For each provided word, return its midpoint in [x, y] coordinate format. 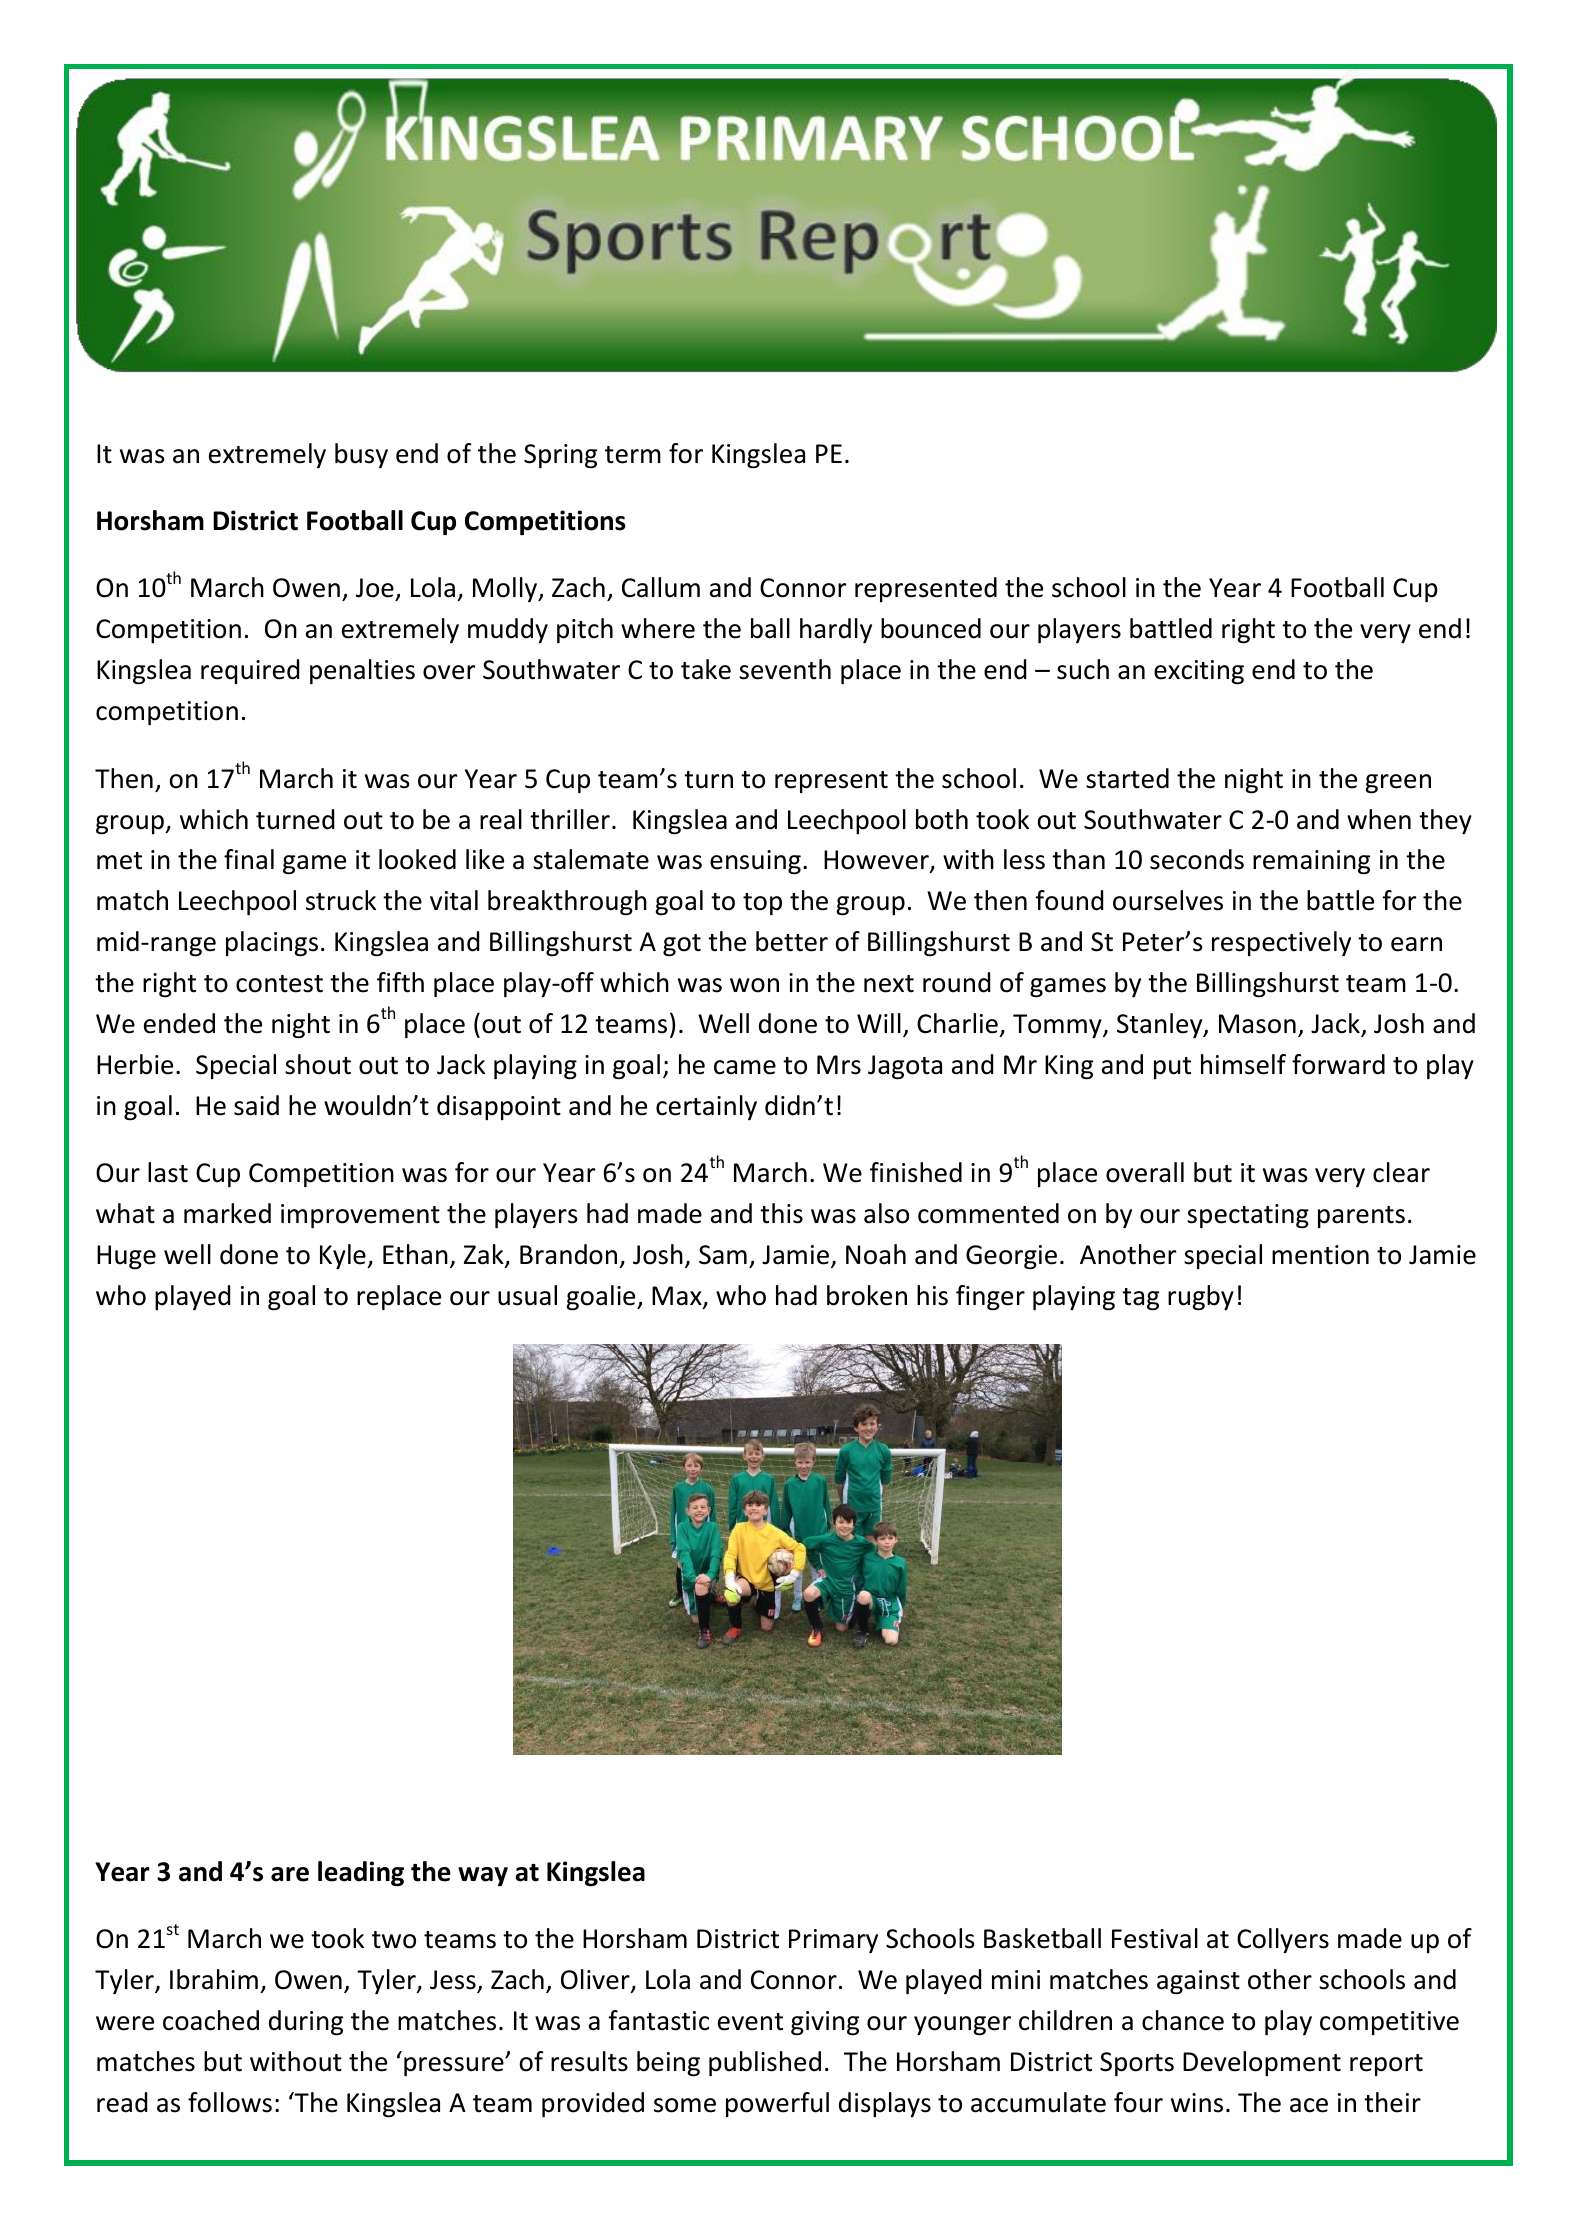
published [765, 2063]
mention [1320, 1255]
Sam [723, 1255]
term [633, 455]
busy [361, 455]
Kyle [344, 1256]
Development [1262, 2063]
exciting [1199, 672]
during [306, 2023]
